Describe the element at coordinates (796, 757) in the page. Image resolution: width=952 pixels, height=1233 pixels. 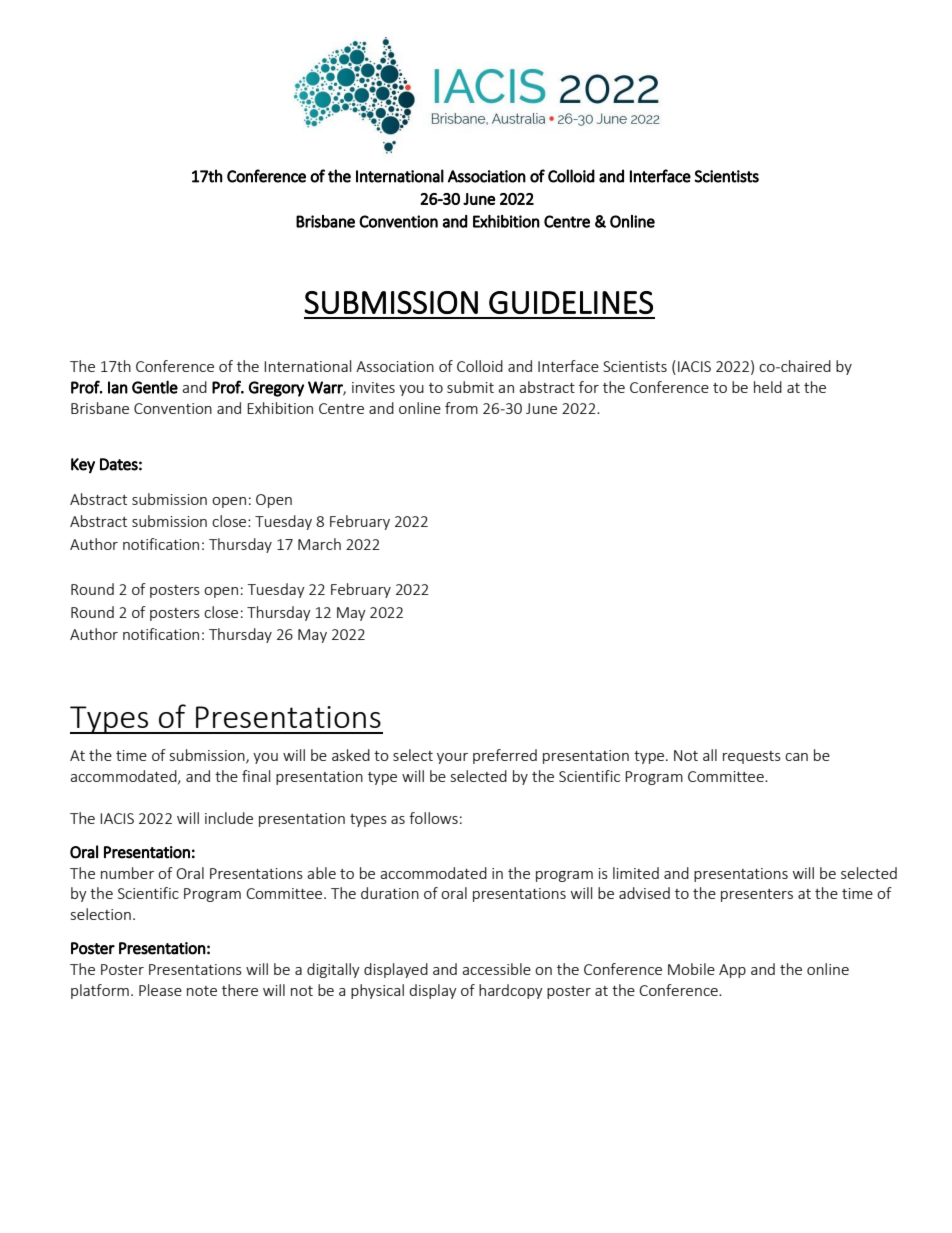
I see `can` at that location.
